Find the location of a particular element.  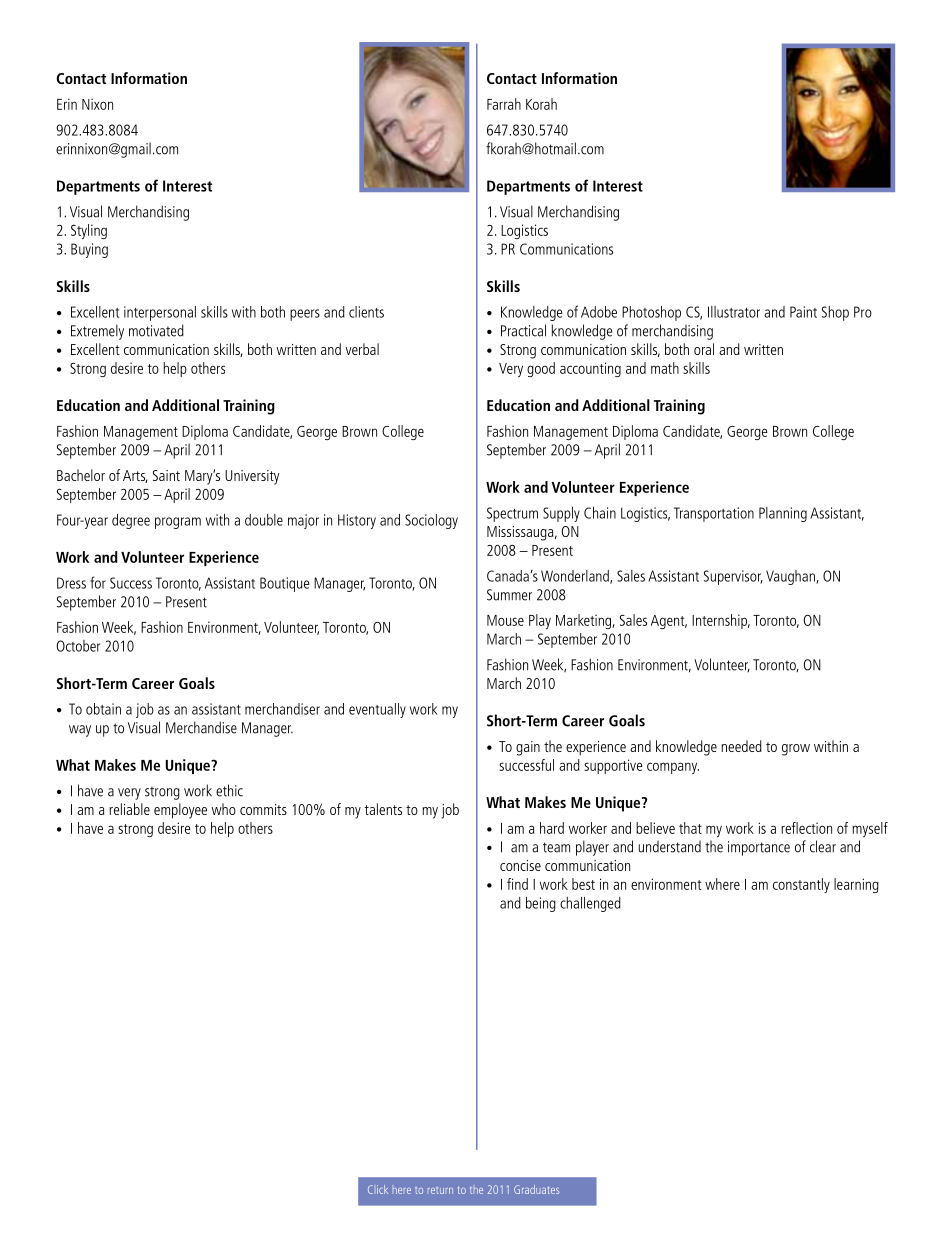

Styling is located at coordinates (89, 231).
